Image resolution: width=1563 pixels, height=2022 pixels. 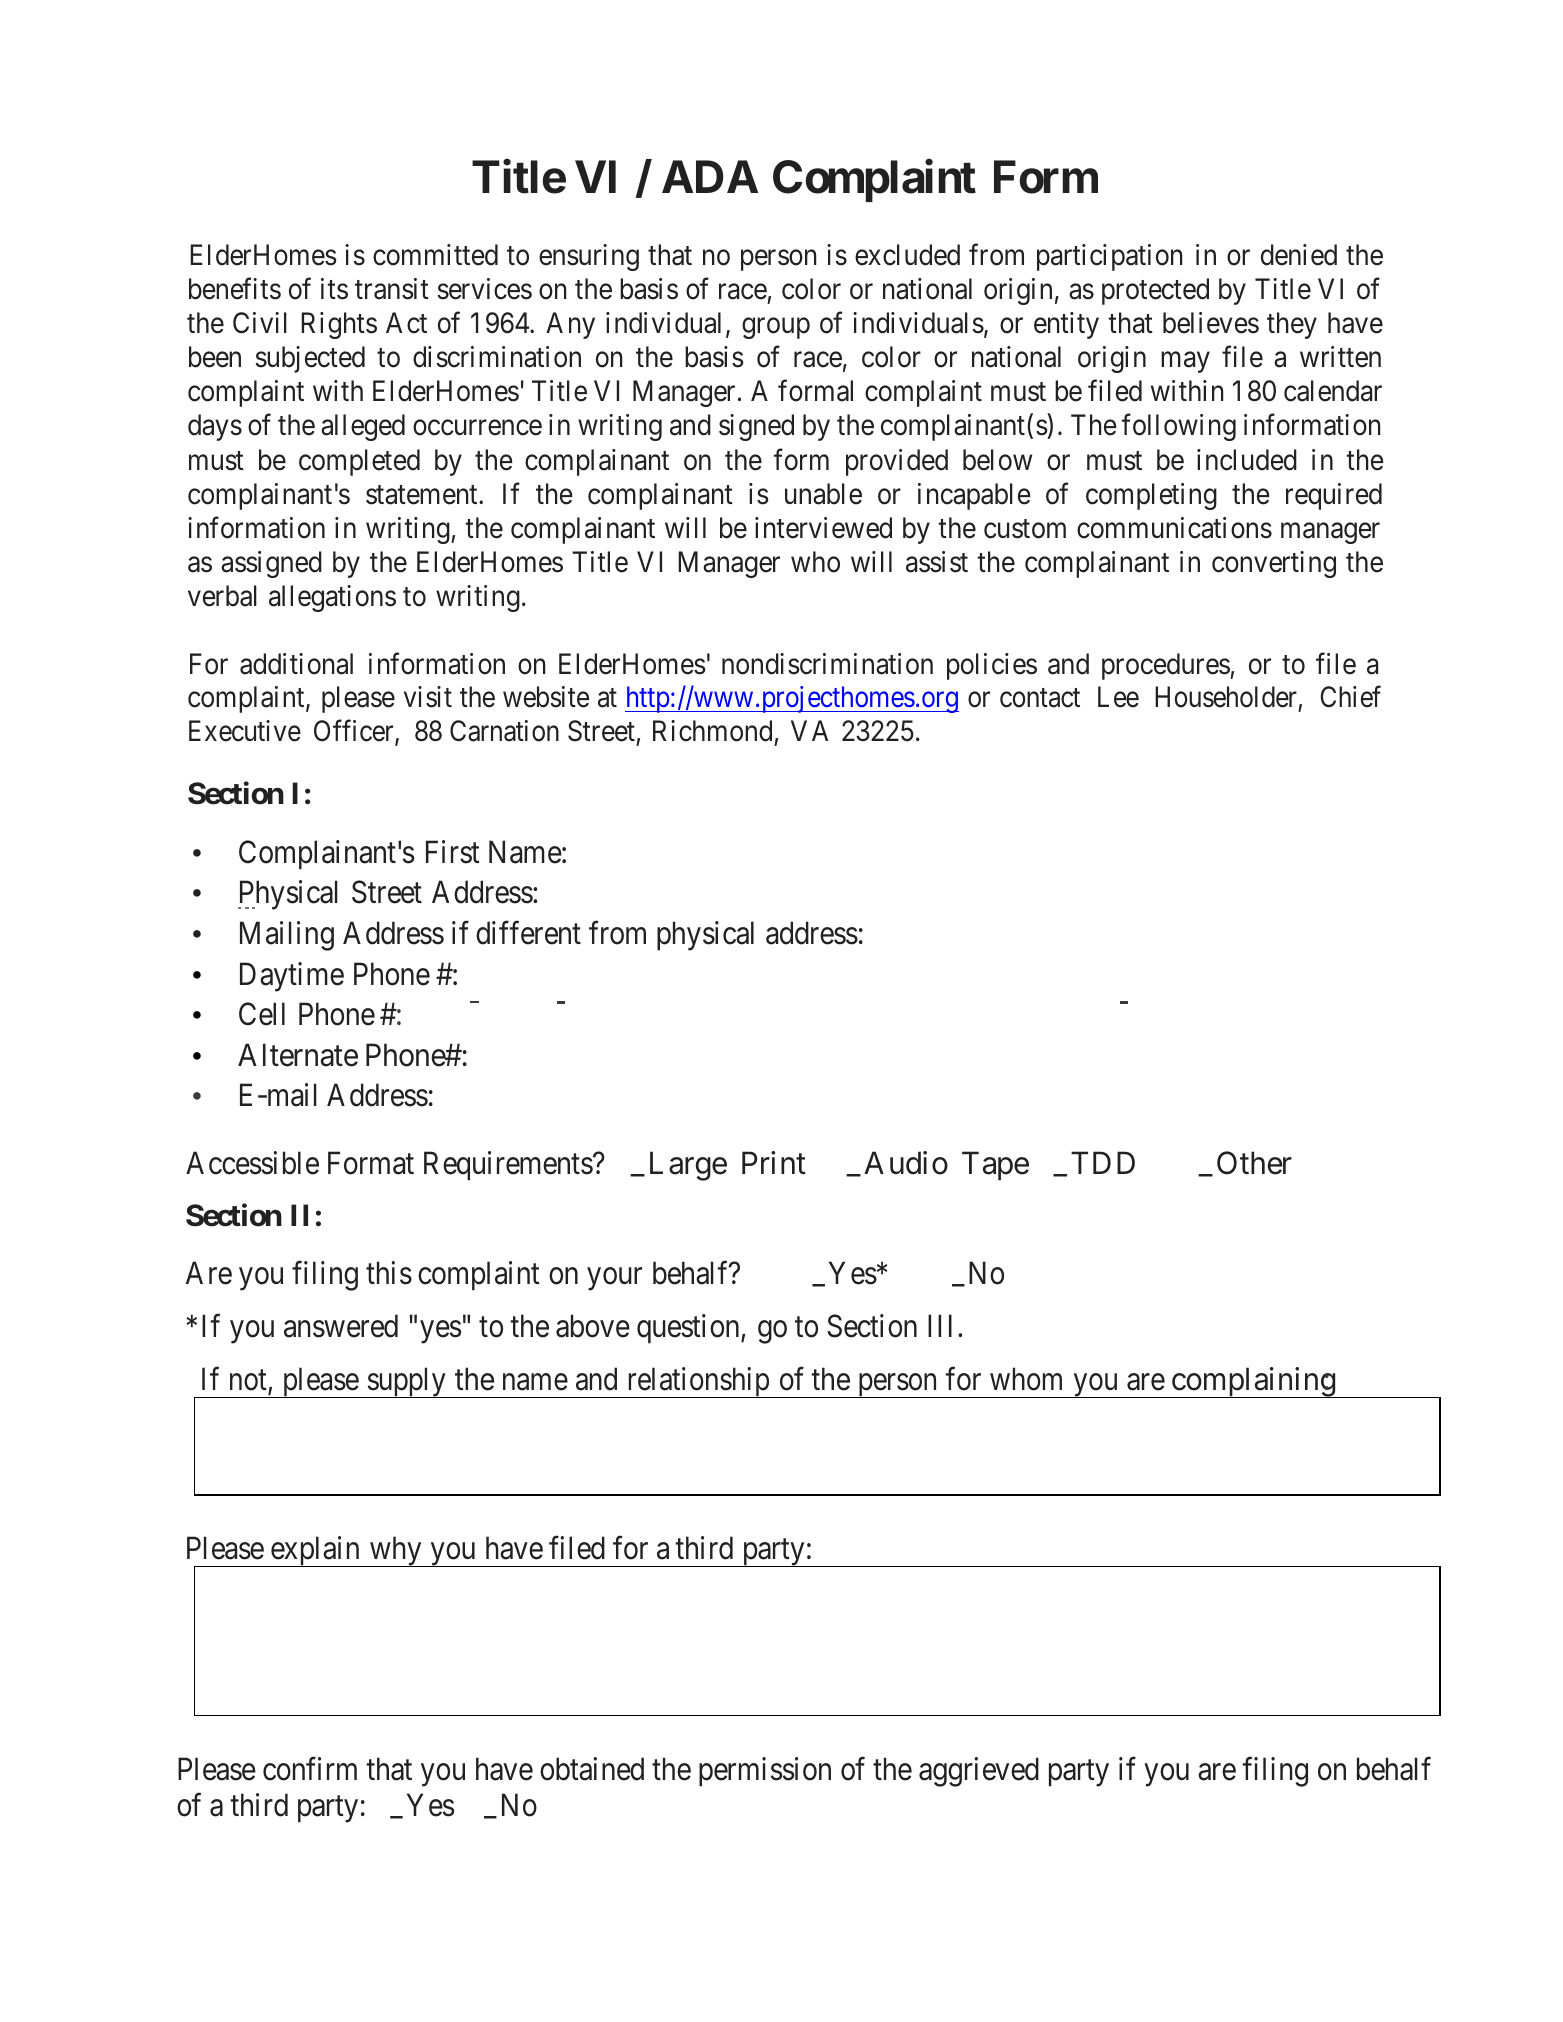 What do you see at coordinates (292, 977) in the page?
I see `Daytime` at bounding box center [292, 977].
